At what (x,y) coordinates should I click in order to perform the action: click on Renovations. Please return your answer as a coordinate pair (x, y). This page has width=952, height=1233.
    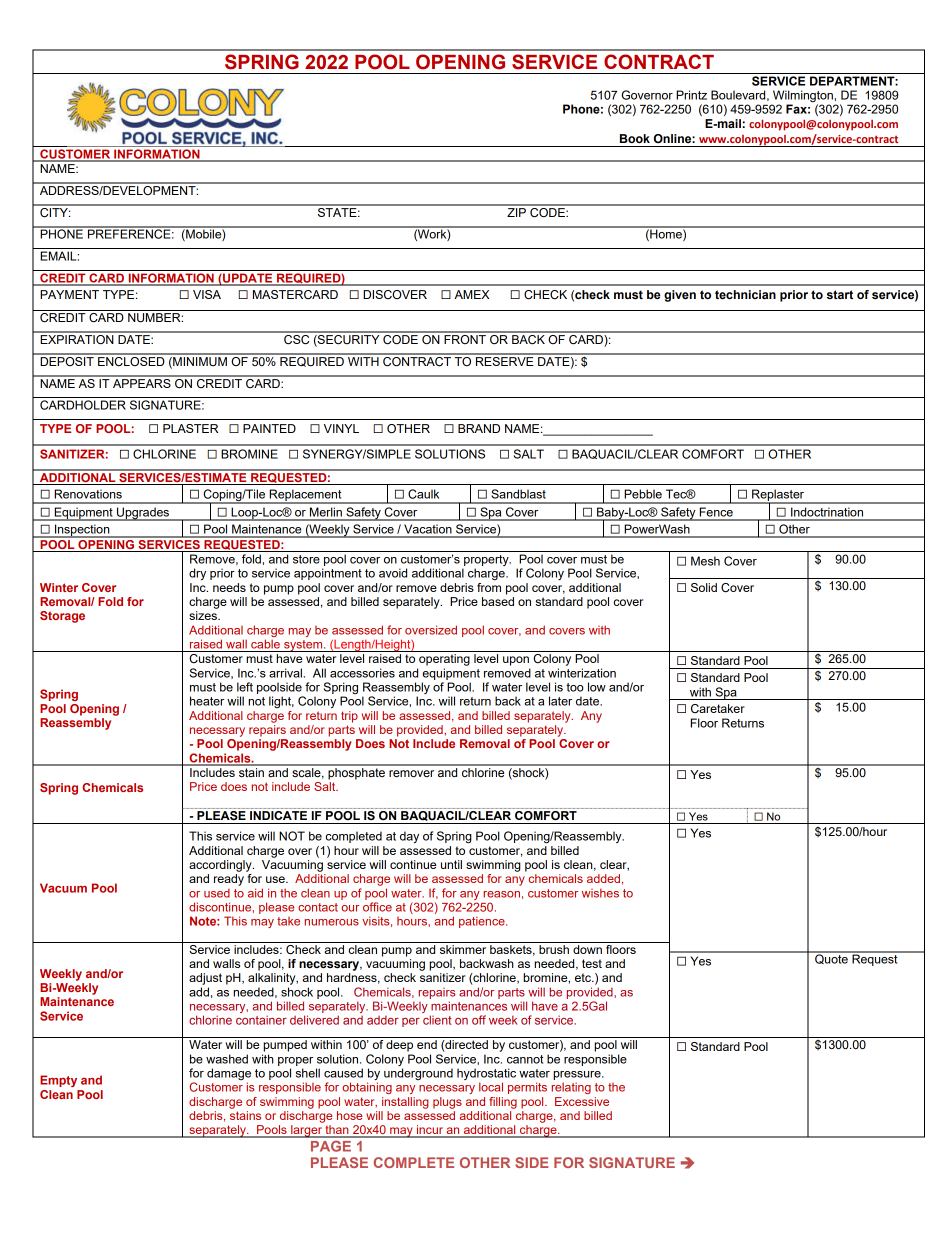
    Looking at the image, I should click on (88, 494).
